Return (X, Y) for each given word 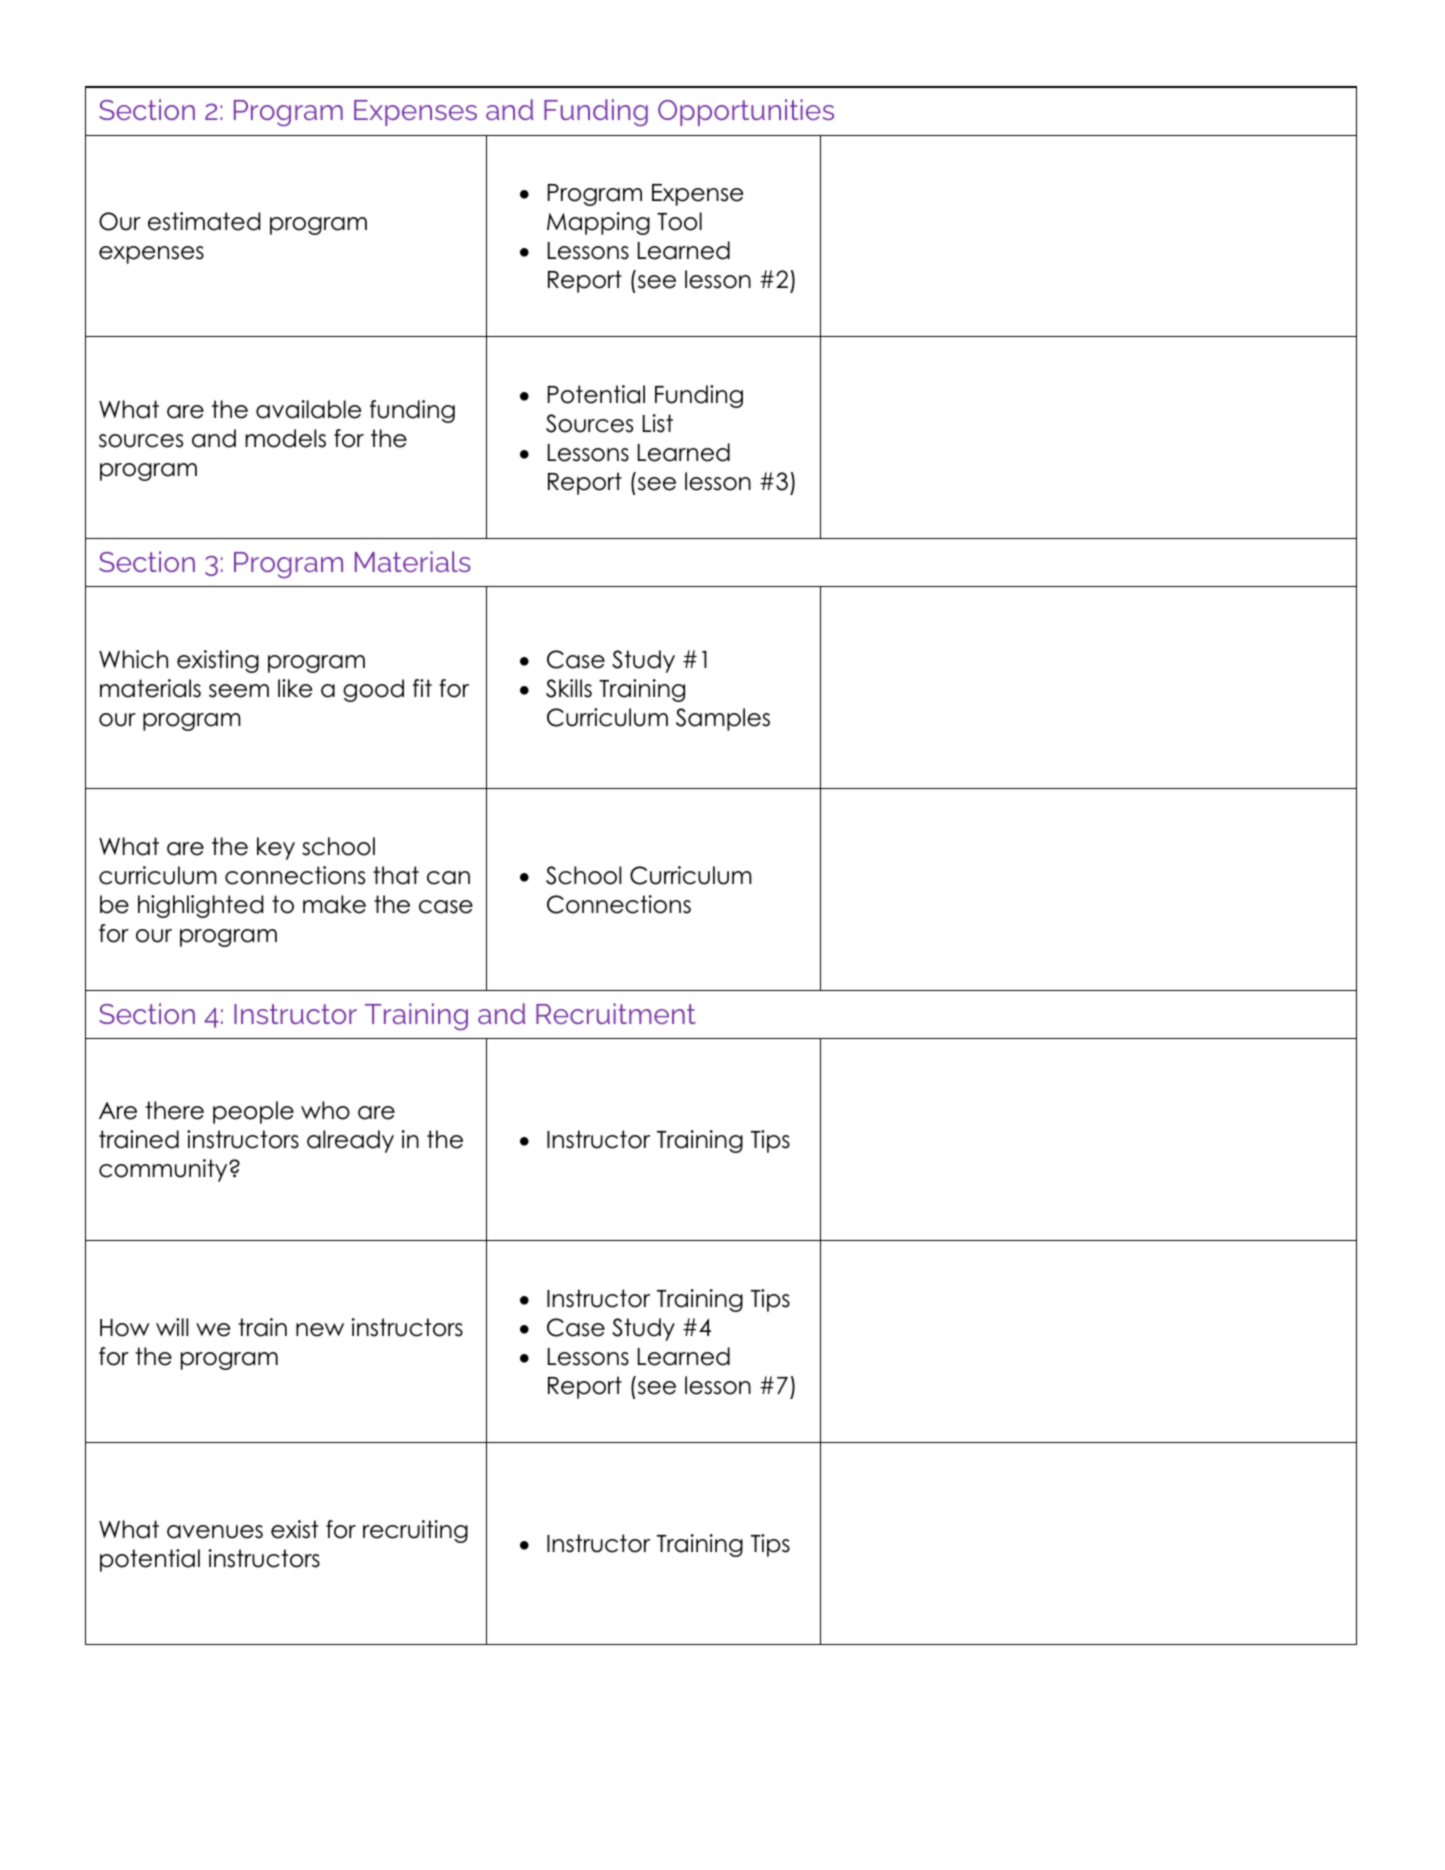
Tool (679, 221)
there (175, 1110)
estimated (204, 221)
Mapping (598, 223)
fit (422, 688)
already (350, 1141)
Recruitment (616, 1013)
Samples (723, 719)
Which (133, 659)
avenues (215, 1532)
